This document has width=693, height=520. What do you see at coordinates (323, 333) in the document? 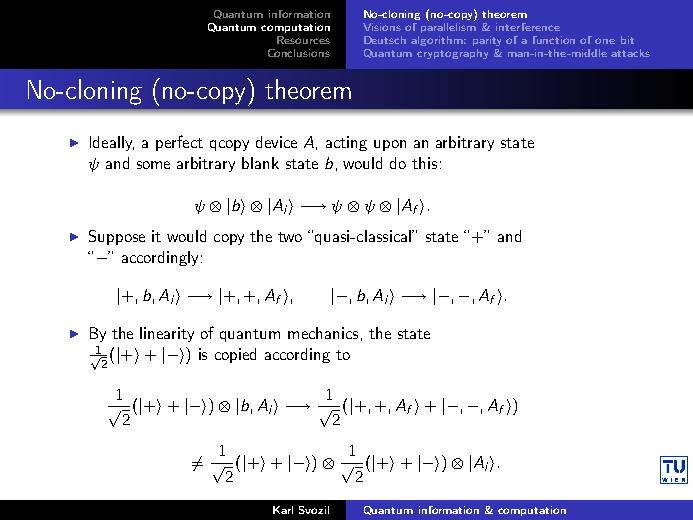
I see `mechanics` at bounding box center [323, 333].
